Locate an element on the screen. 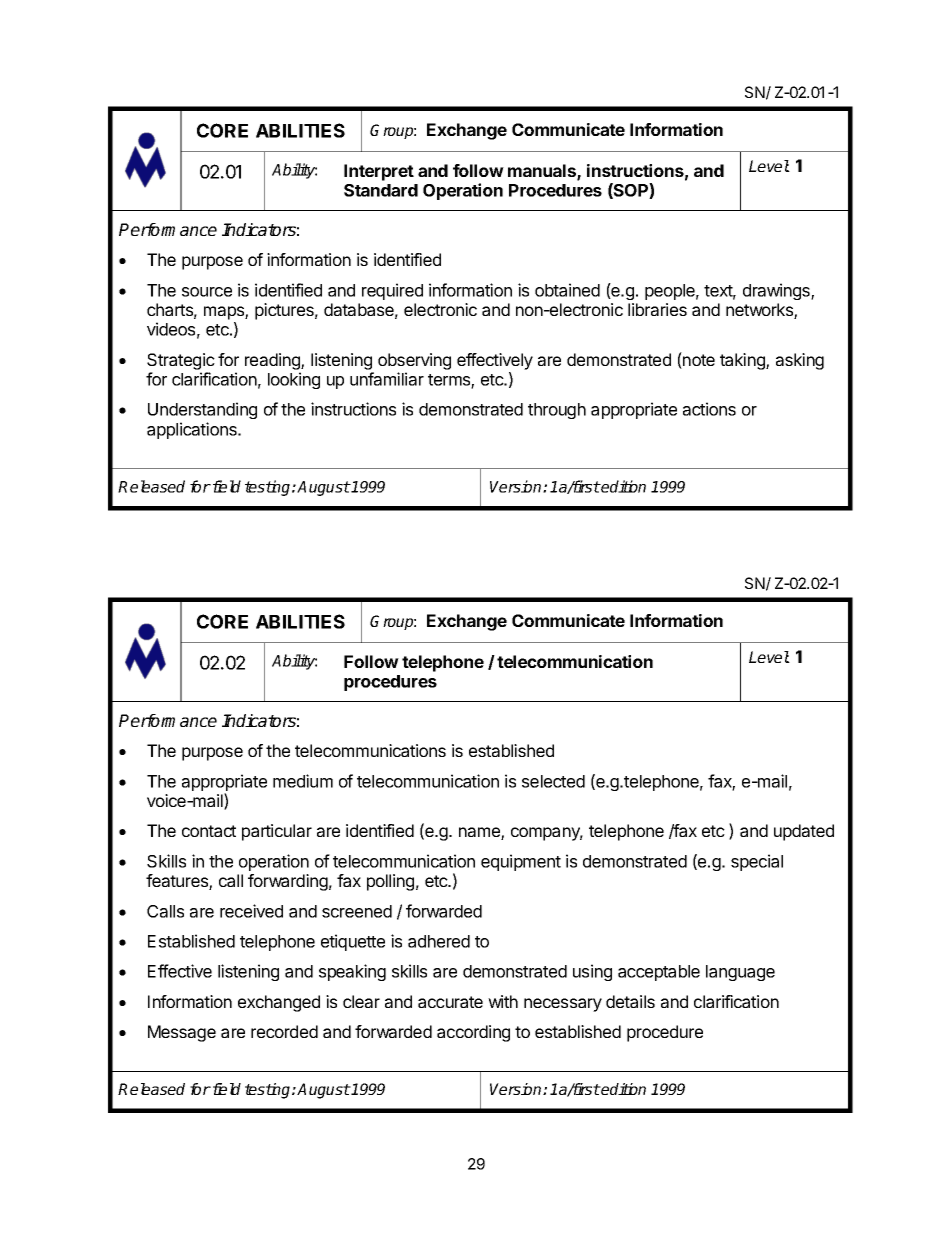  language is located at coordinates (740, 973).
